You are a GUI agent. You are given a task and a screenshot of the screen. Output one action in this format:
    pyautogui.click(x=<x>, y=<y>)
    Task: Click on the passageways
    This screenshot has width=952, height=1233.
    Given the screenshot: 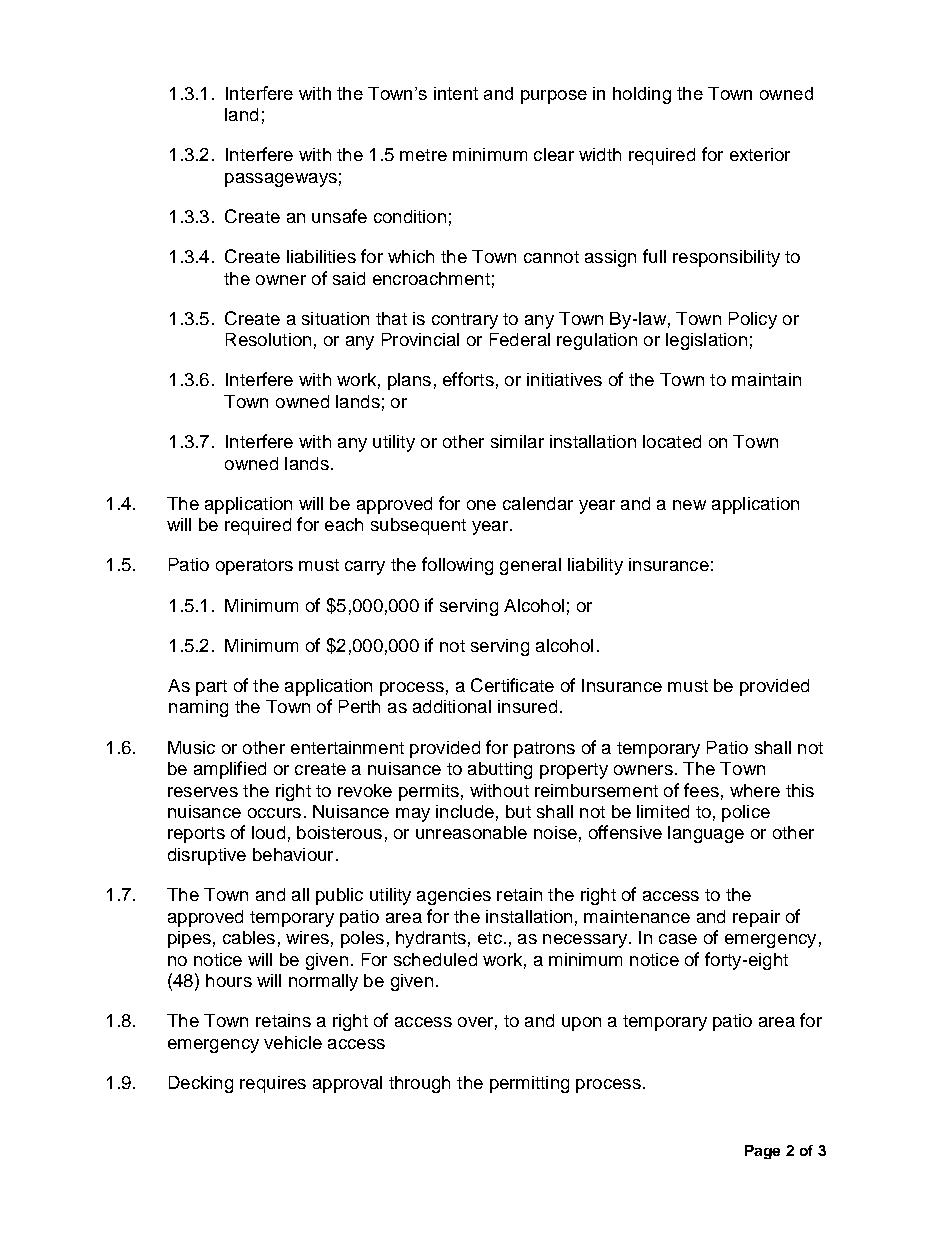 What is the action you would take?
    pyautogui.click(x=281, y=180)
